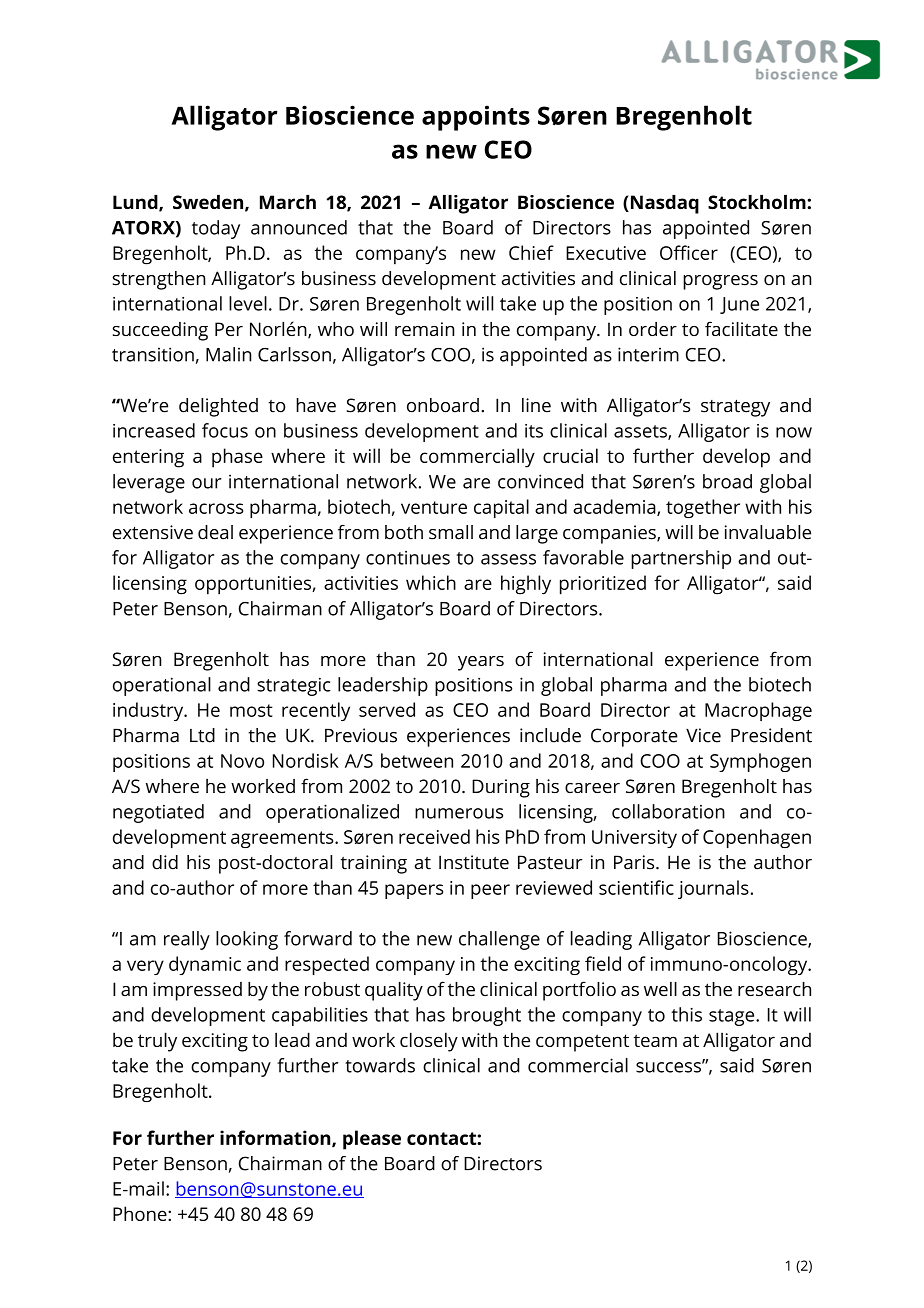 Image resolution: width=924 pixels, height=1308 pixels. Describe the element at coordinates (372, 1140) in the image. I see `please` at that location.
